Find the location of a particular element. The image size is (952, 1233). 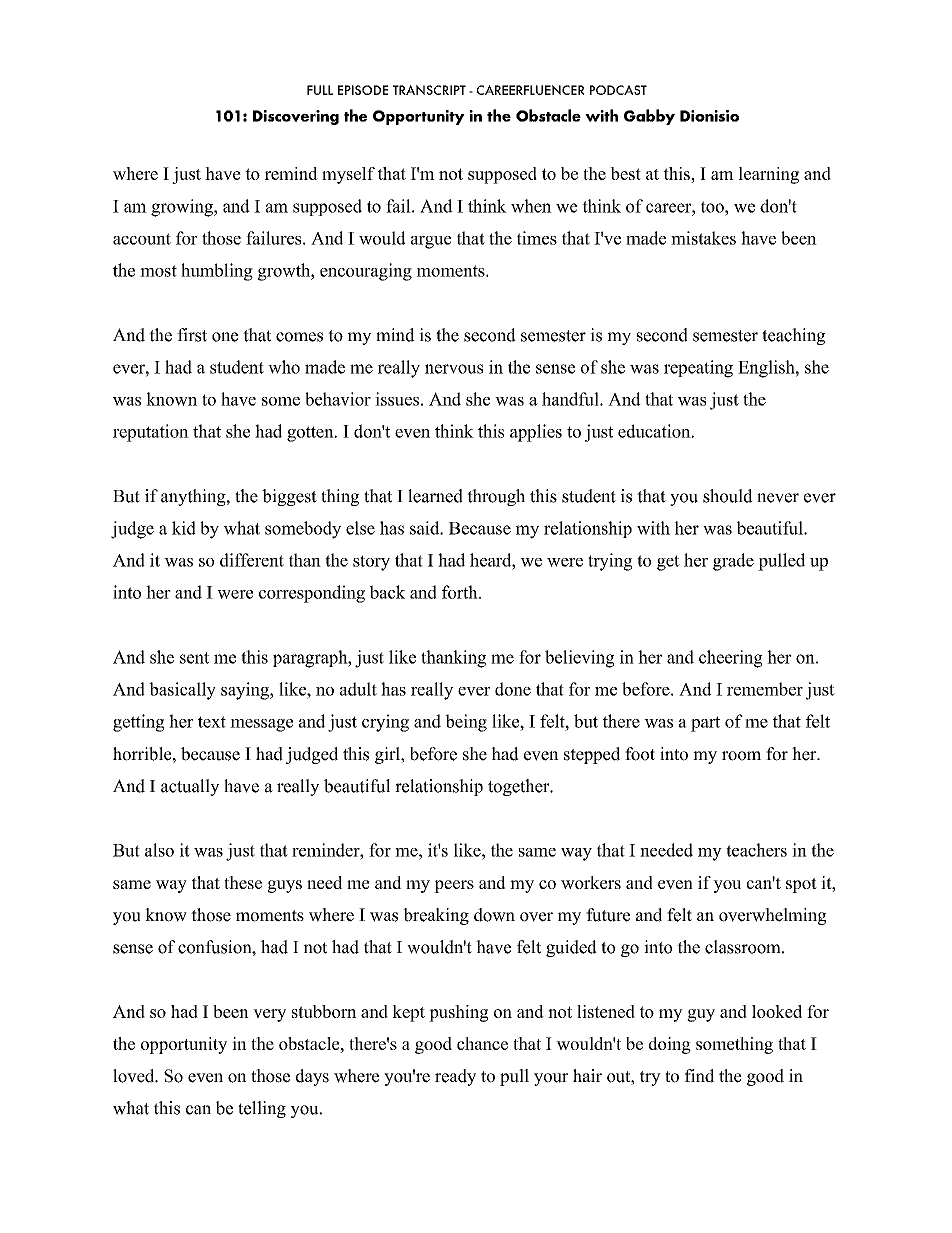

actually is located at coordinates (190, 787).
